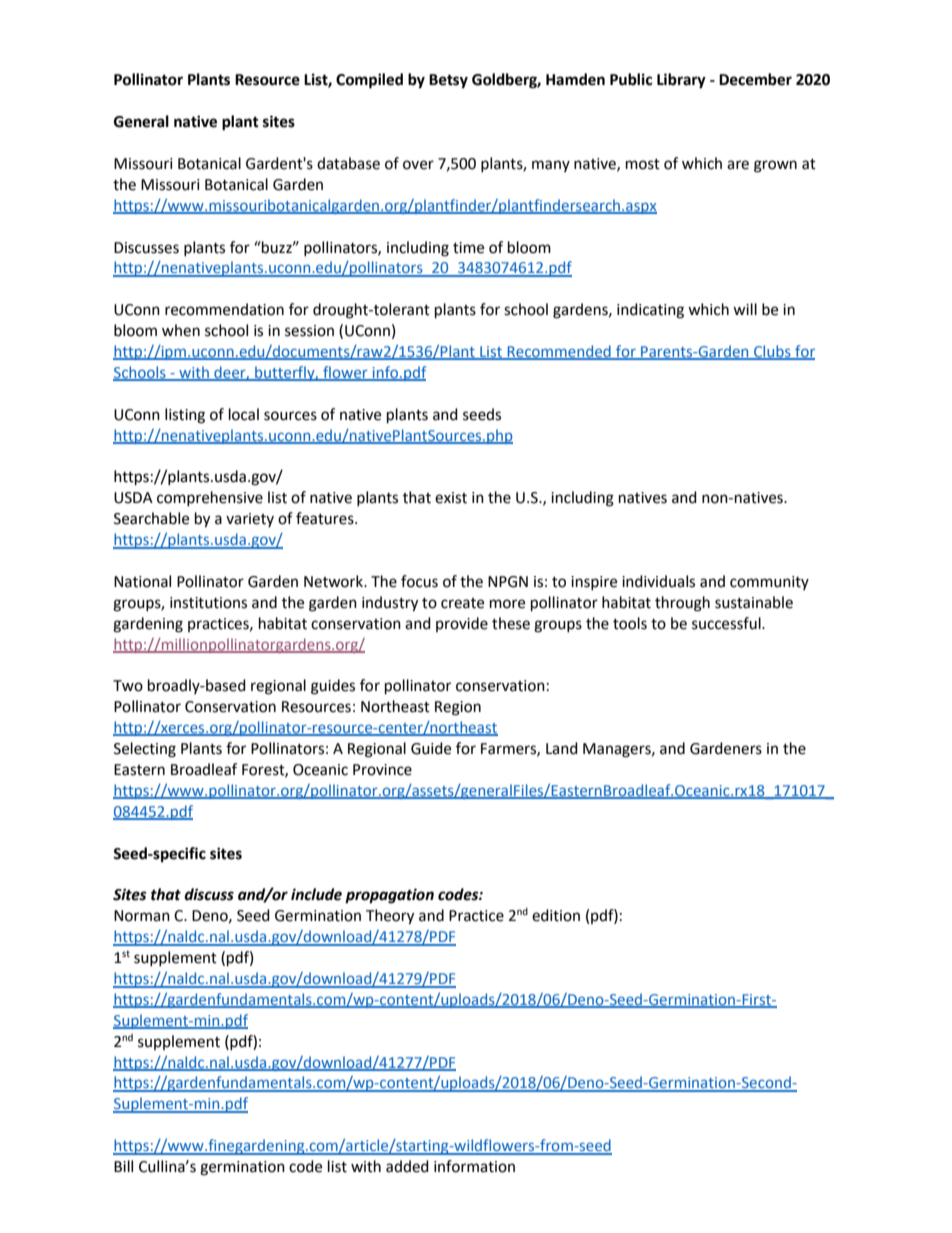 The height and width of the image is (1233, 952). What do you see at coordinates (448, 81) in the image?
I see `Betsy` at bounding box center [448, 81].
